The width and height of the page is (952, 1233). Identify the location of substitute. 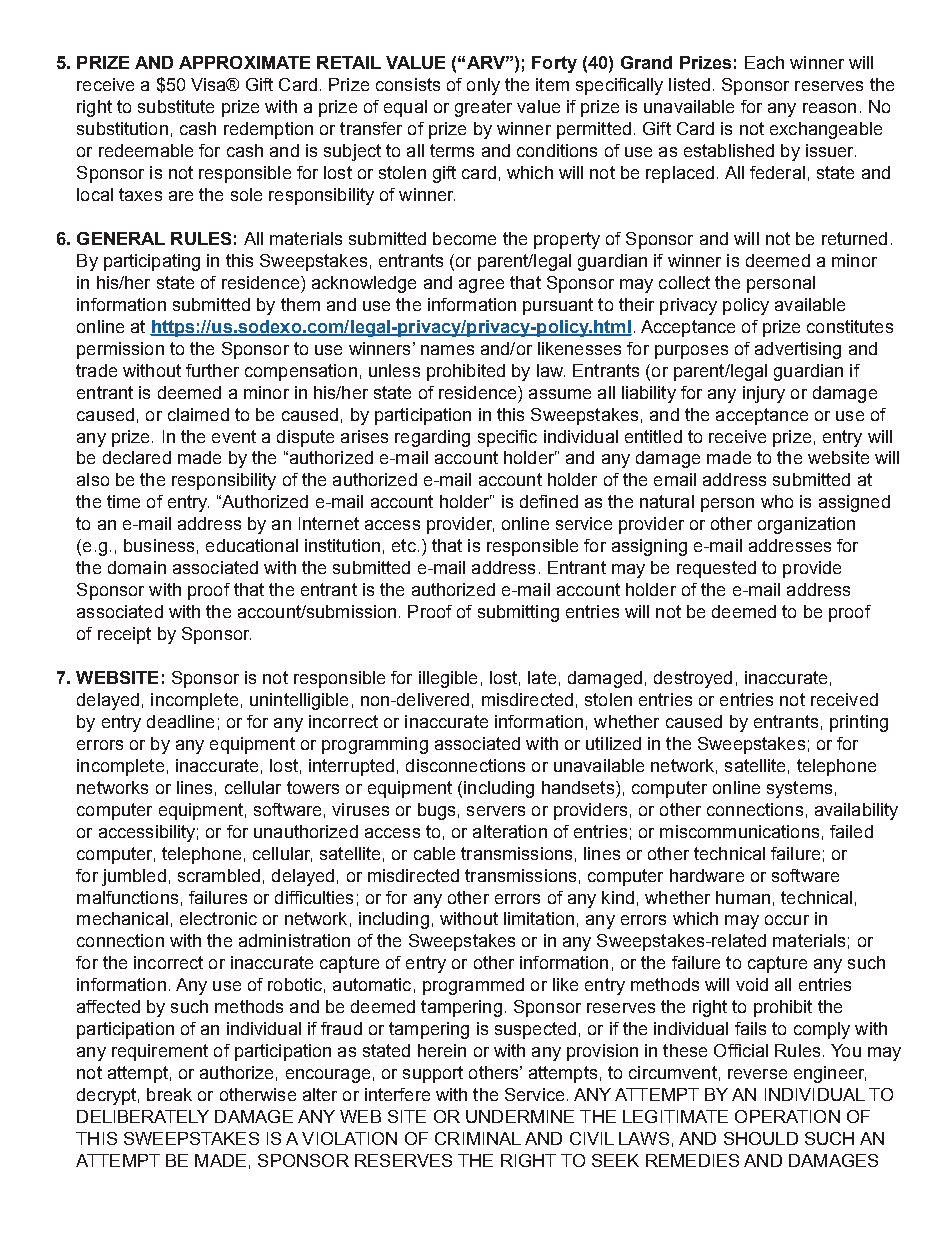
(176, 106).
